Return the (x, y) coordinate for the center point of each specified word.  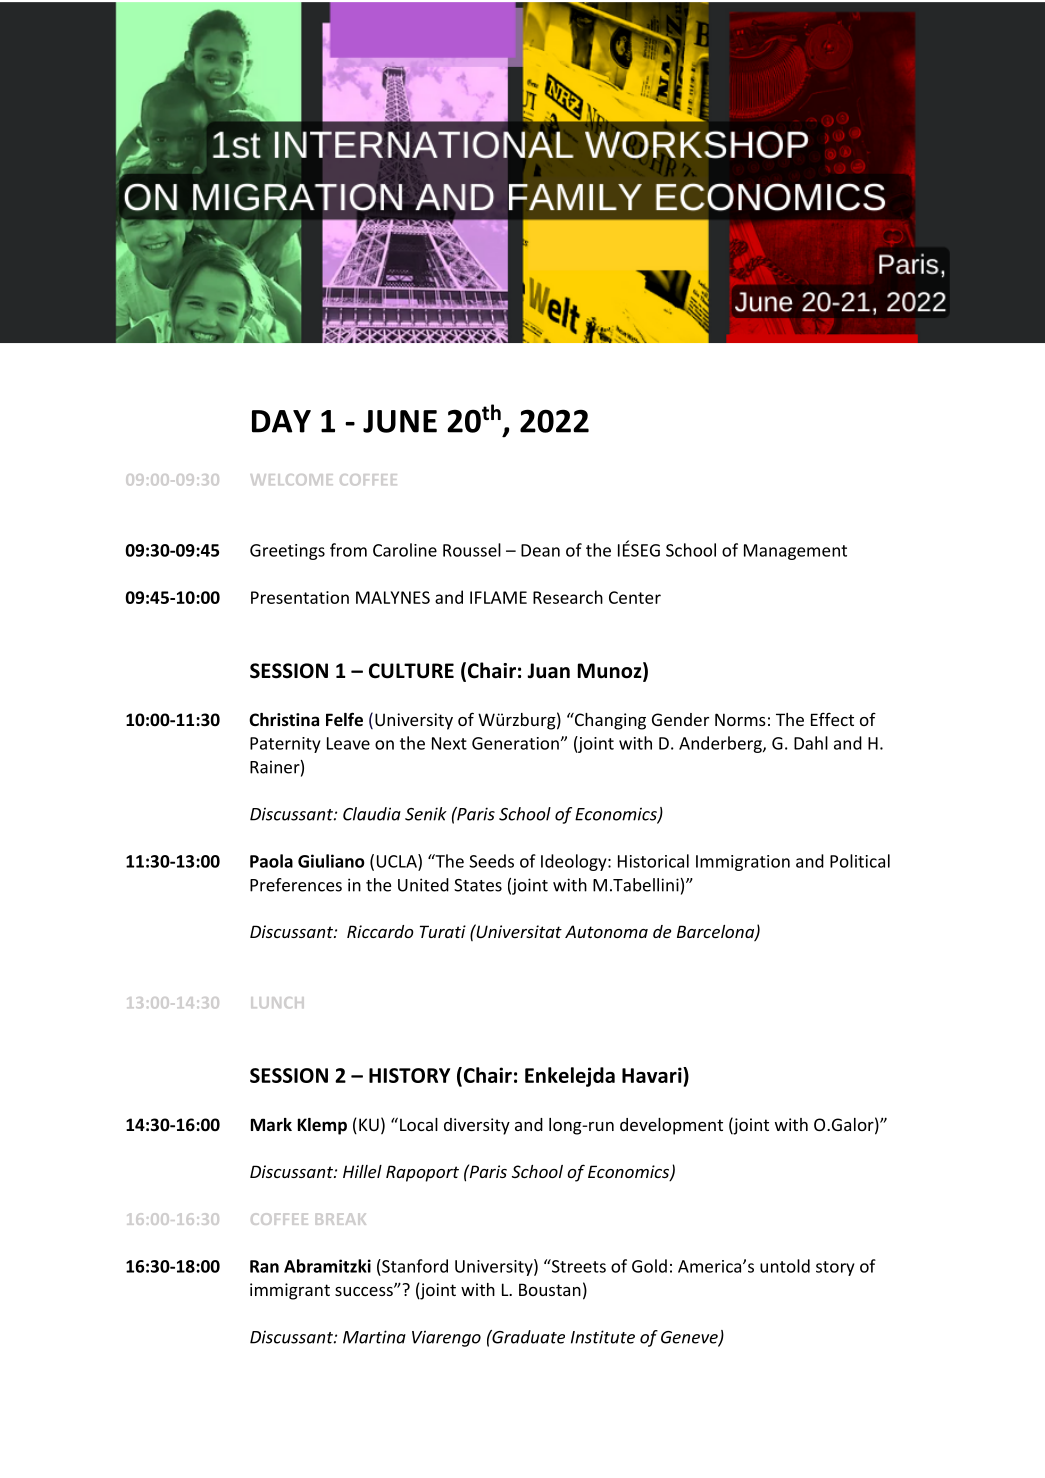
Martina (374, 1337)
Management (795, 552)
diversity (477, 1126)
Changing (609, 721)
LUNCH (277, 1002)
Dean (540, 550)
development (671, 1126)
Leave (348, 743)
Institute (603, 1337)
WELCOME (292, 479)
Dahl (811, 743)
